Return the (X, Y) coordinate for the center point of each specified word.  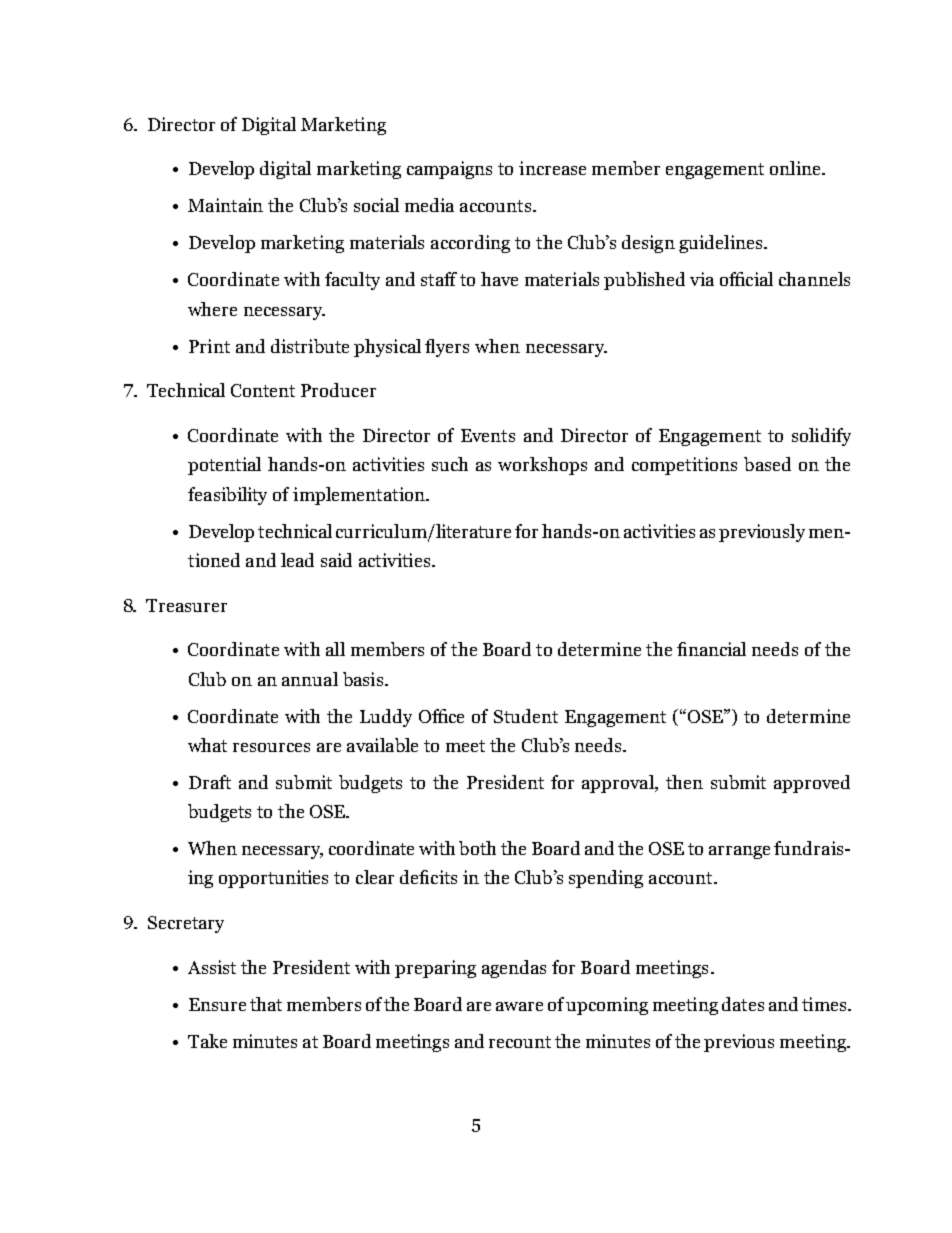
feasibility (227, 496)
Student (526, 716)
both (477, 848)
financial (711, 649)
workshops (542, 466)
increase (552, 168)
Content (263, 390)
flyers (447, 348)
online (796, 168)
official (746, 279)
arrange (739, 852)
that (266, 1004)
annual (310, 679)
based (767, 464)
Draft (210, 782)
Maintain (225, 205)
